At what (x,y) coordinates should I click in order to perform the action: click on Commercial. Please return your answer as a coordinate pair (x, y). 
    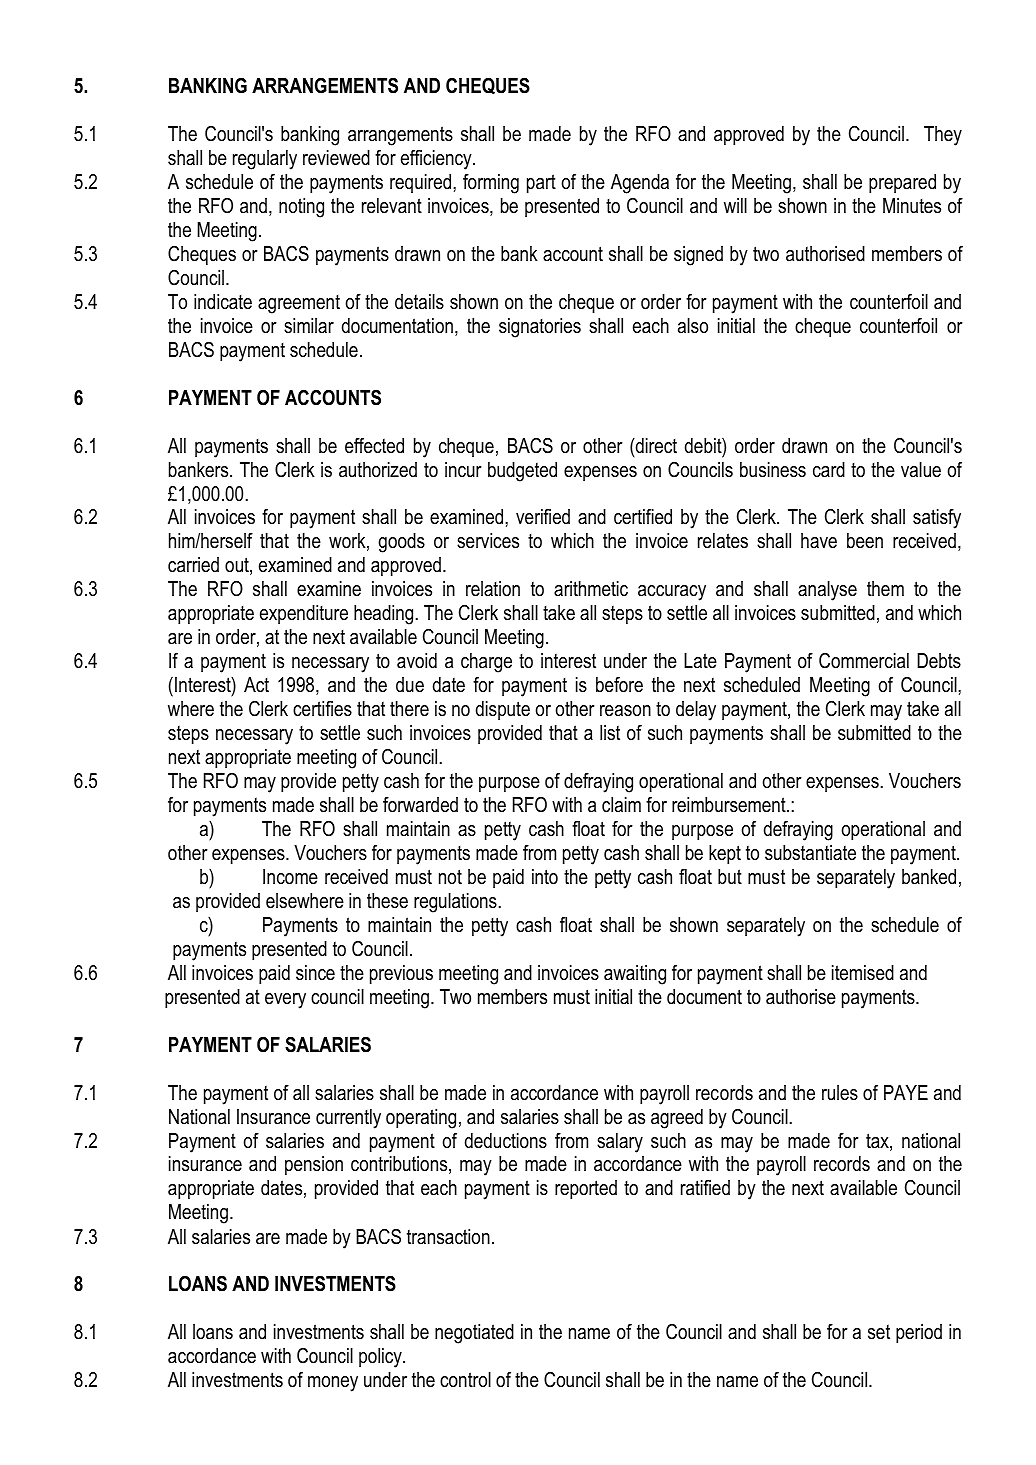
    Looking at the image, I should click on (864, 661).
